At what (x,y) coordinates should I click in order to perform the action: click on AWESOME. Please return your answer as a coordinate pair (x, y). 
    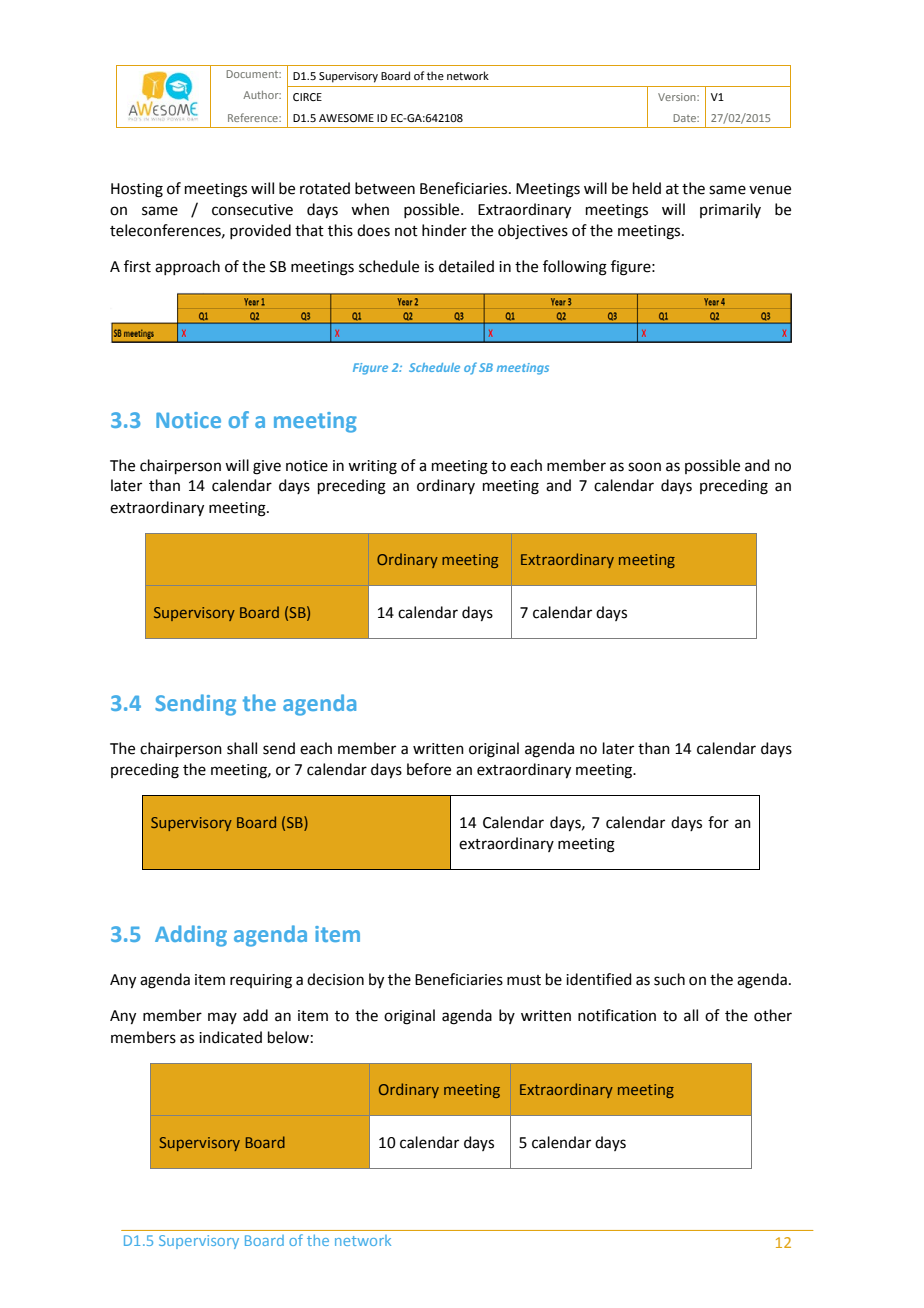
    Looking at the image, I should click on (346, 118).
